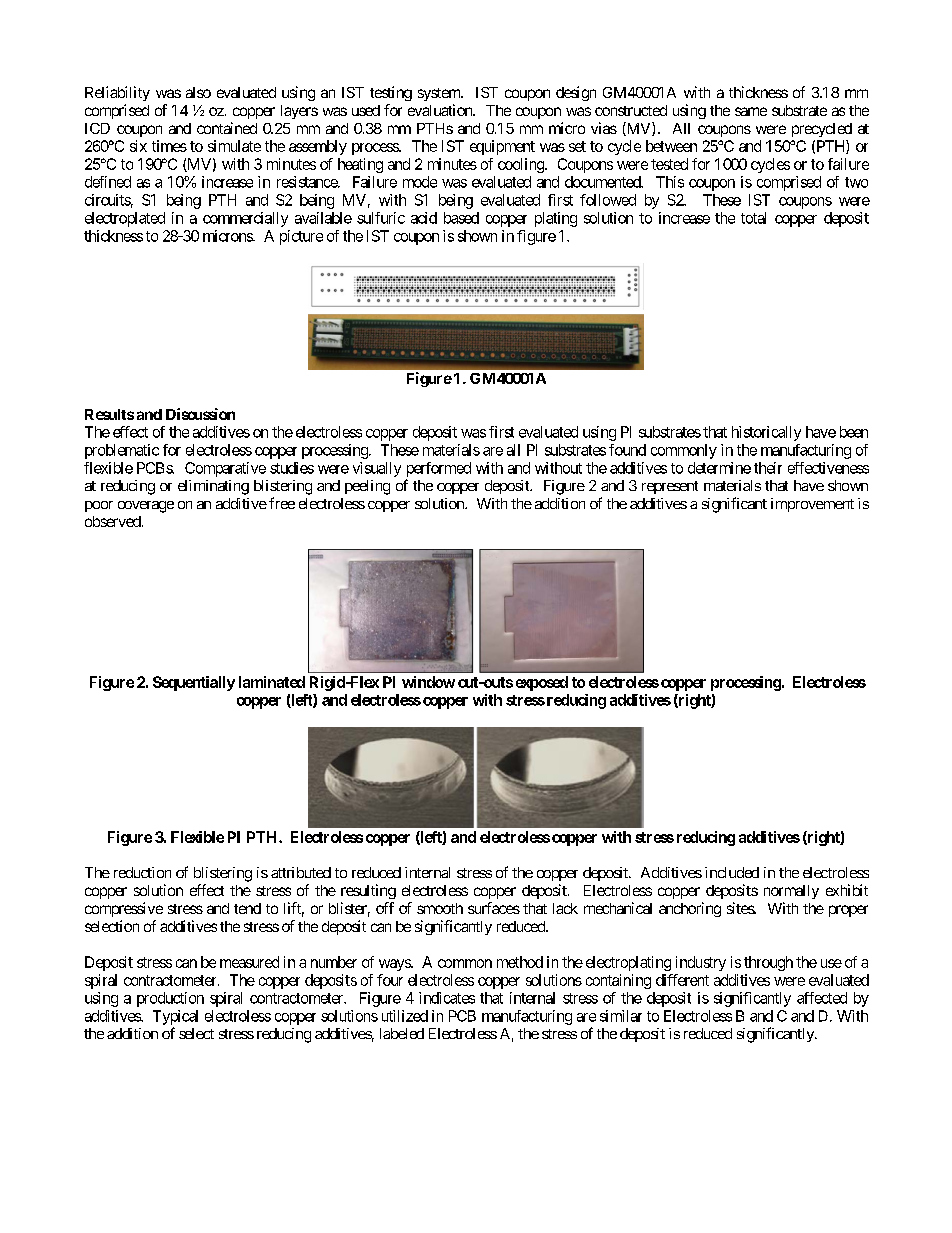 The image size is (952, 1233). What do you see at coordinates (441, 110) in the screenshot?
I see `evaluation` at bounding box center [441, 110].
